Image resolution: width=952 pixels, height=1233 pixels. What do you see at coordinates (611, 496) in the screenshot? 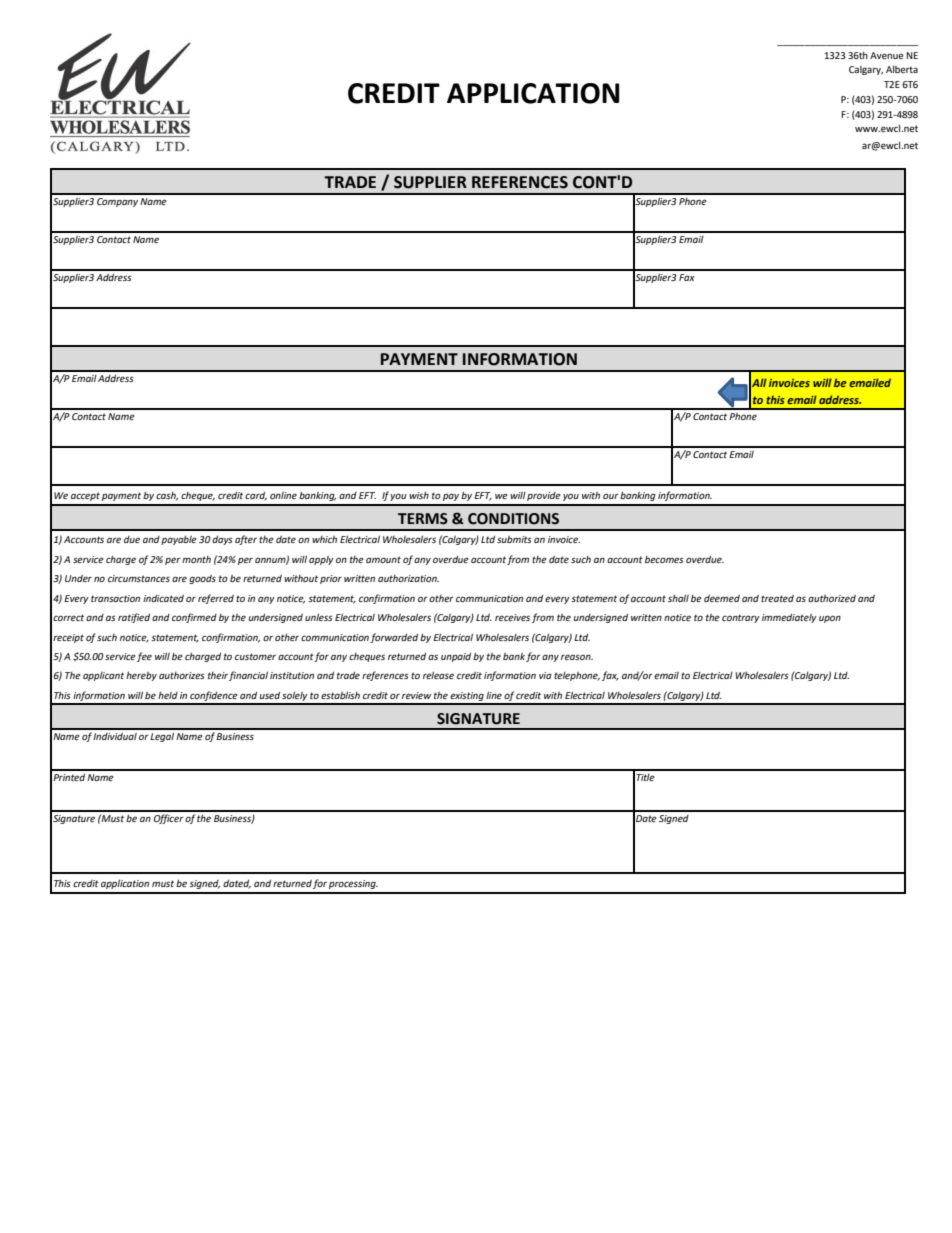
I see `our` at bounding box center [611, 496].
